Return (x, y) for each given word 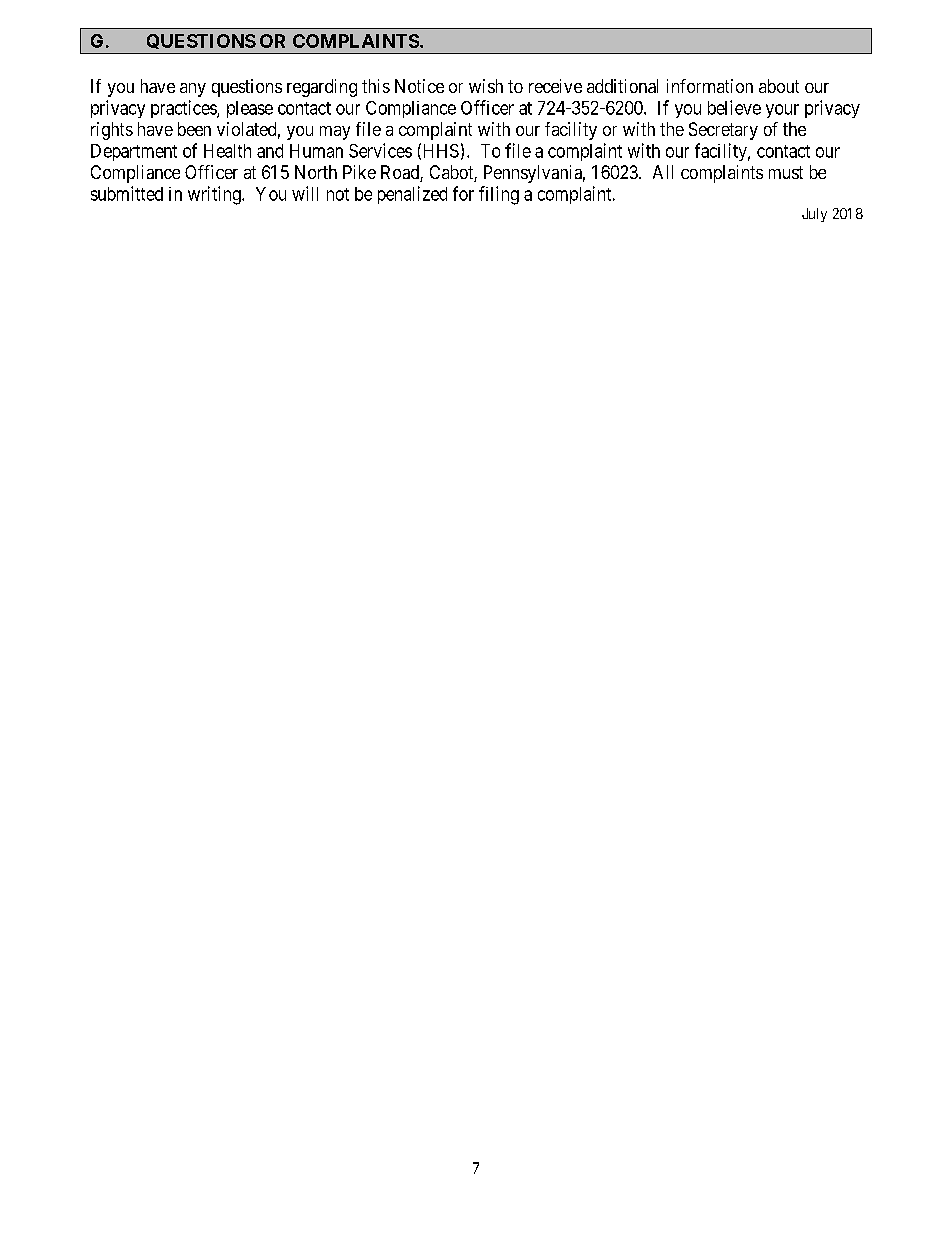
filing (499, 195)
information (710, 86)
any (193, 90)
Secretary (723, 131)
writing (215, 195)
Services (380, 150)
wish (486, 86)
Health (227, 151)
